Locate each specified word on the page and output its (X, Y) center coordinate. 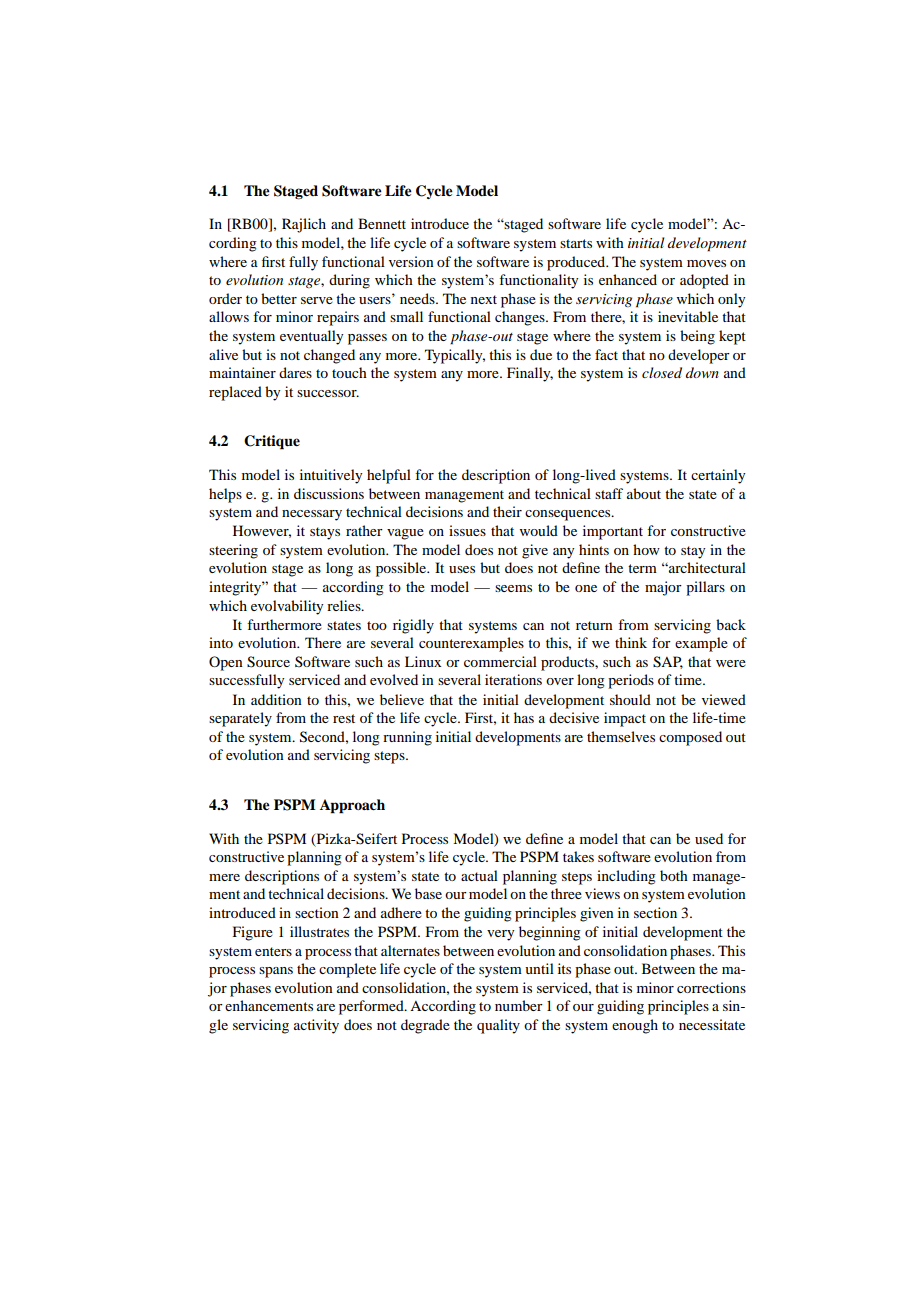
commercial (500, 661)
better (279, 298)
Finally (530, 374)
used (709, 838)
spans (276, 972)
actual (479, 875)
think (631, 642)
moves (706, 263)
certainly (718, 476)
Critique (272, 442)
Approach (352, 806)
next (484, 299)
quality (498, 1026)
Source (268, 662)
